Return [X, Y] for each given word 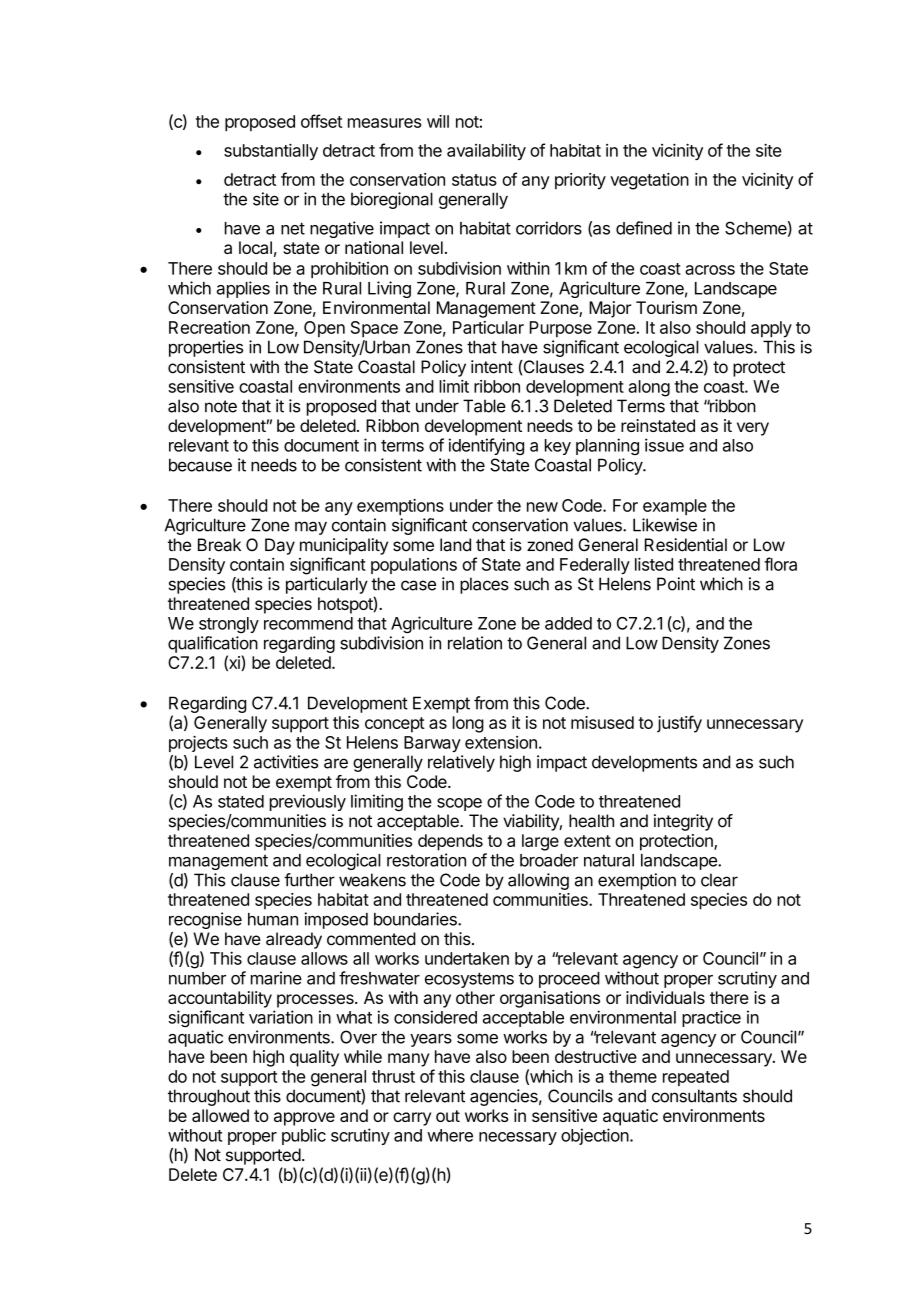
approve [304, 1119]
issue [664, 445]
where [450, 1135]
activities [286, 762]
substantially [271, 151]
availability [486, 151]
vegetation [649, 181]
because [200, 465]
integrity [683, 822]
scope [459, 804]
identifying [486, 446]
